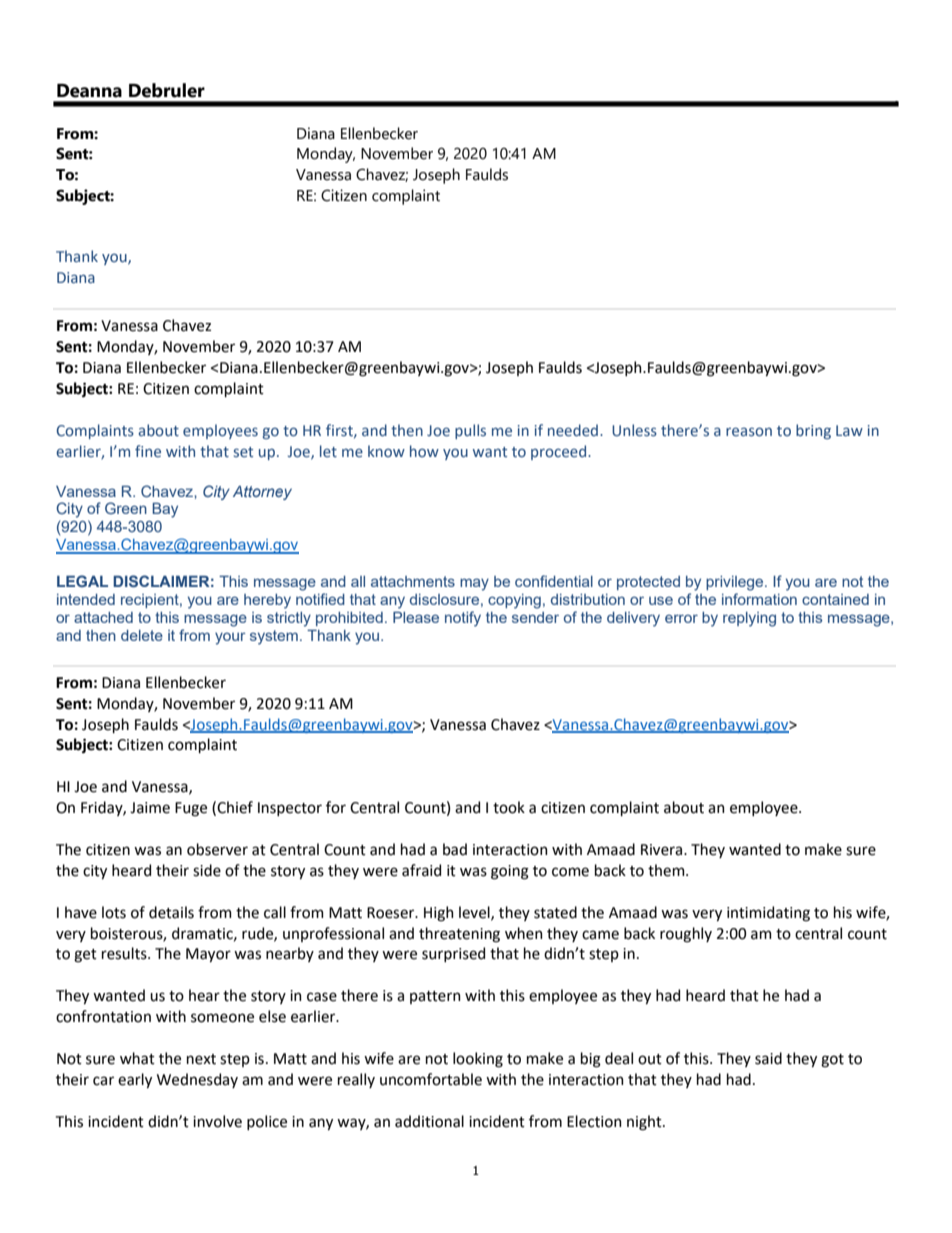 This document has height=1233, width=952. I want to click on Wednesday, so click(197, 1080).
